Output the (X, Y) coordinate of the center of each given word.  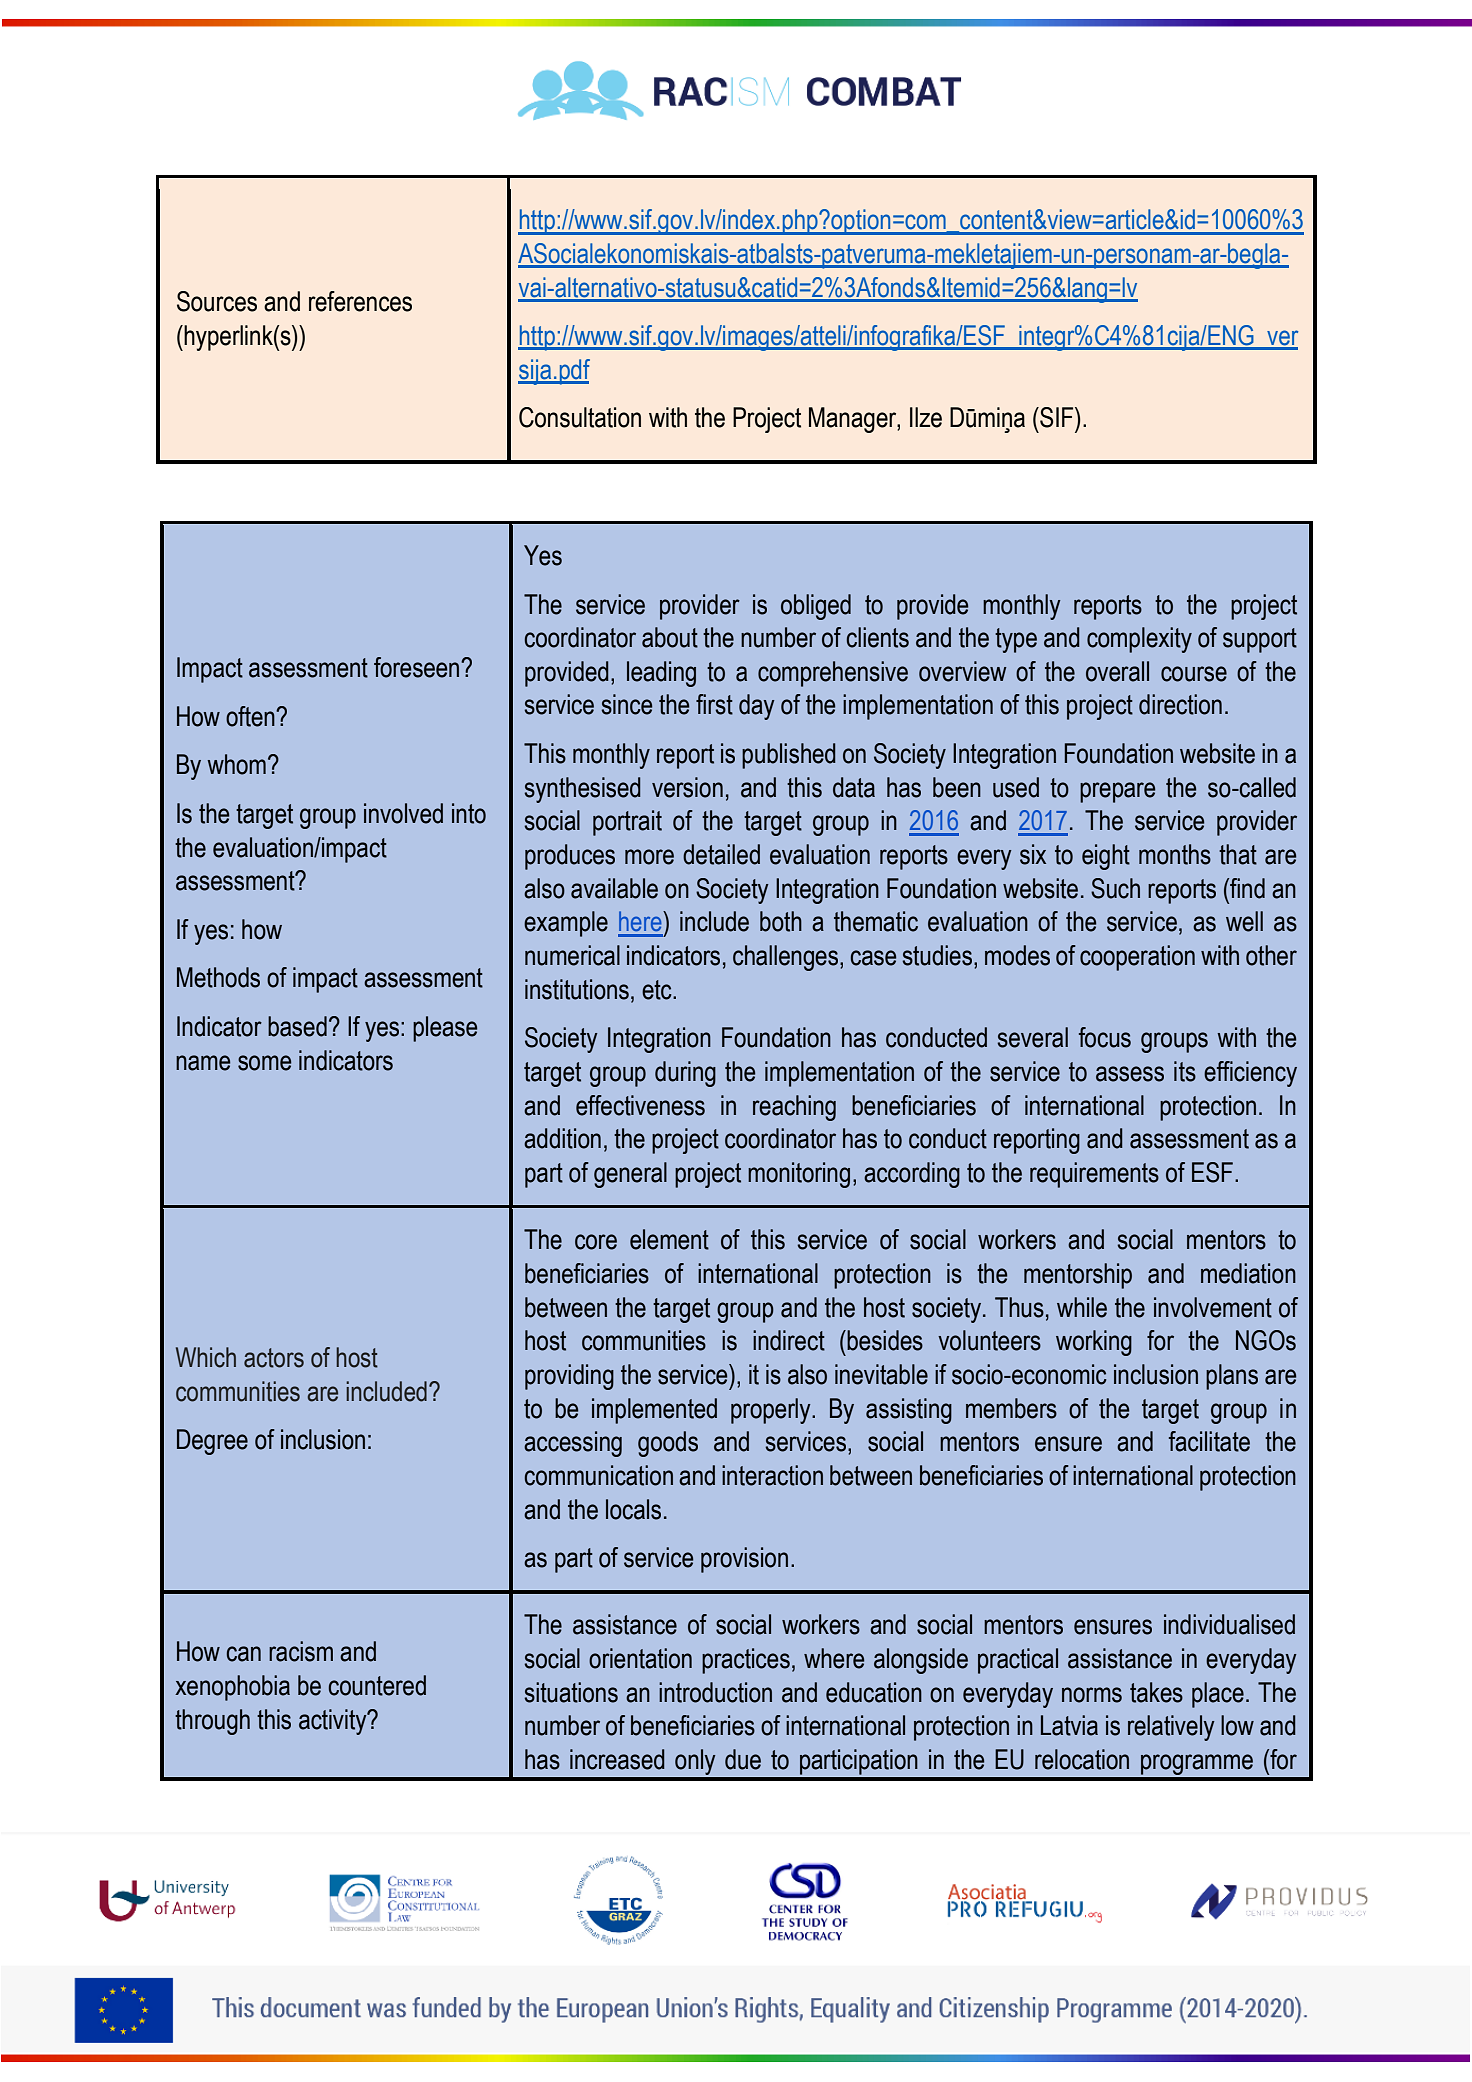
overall (1117, 671)
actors (274, 1358)
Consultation (580, 417)
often (251, 716)
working (1094, 1343)
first (714, 704)
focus (1105, 1037)
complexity (1139, 640)
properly (772, 1411)
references (360, 301)
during (685, 1074)
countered (377, 1685)
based (297, 1026)
